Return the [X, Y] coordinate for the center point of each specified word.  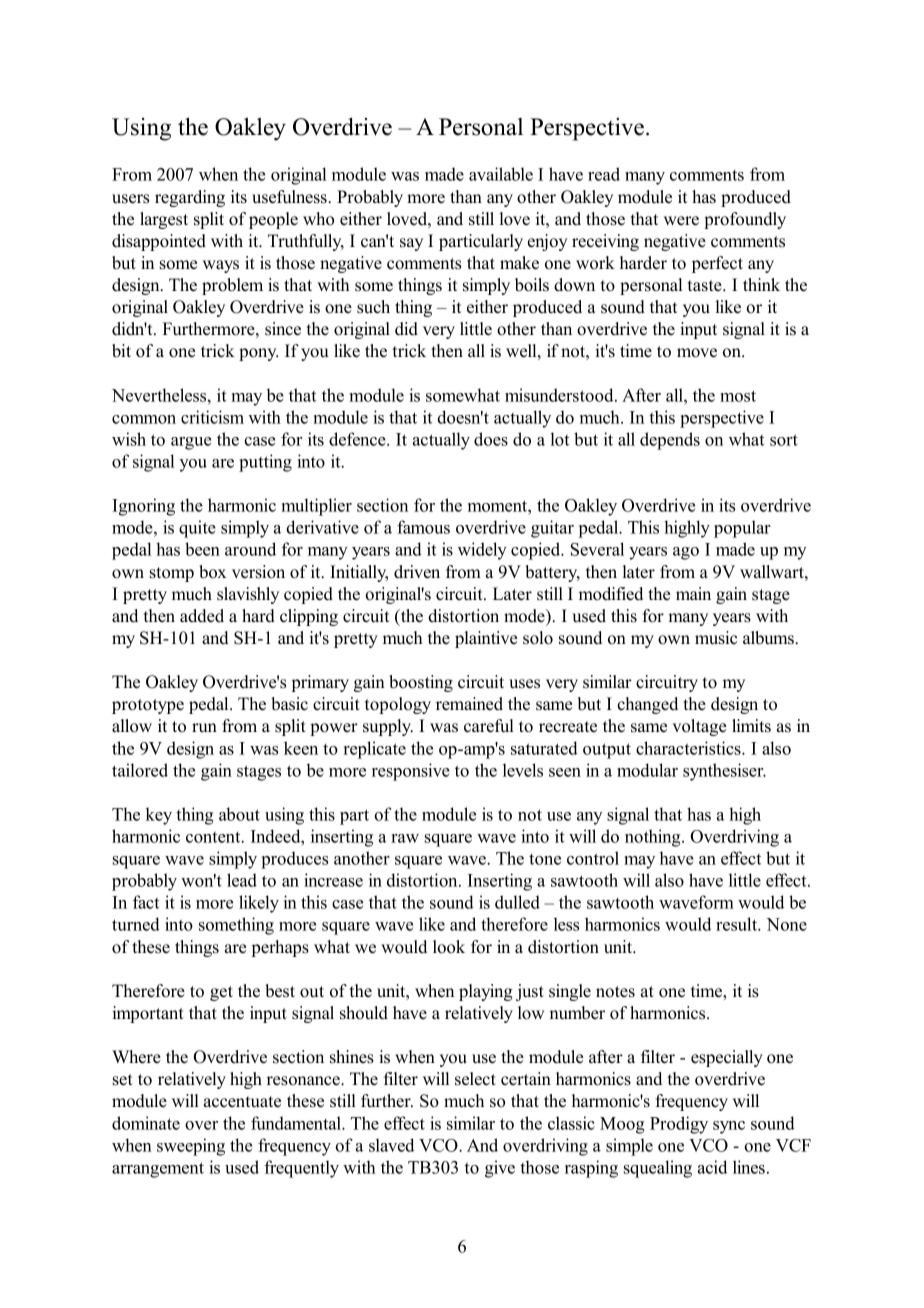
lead [242, 880]
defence [358, 439]
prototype [148, 706]
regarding [190, 198]
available [501, 174]
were [681, 221]
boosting [421, 683]
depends [670, 441]
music [716, 638]
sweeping [191, 1147]
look [449, 947]
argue [191, 443]
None [786, 924]
